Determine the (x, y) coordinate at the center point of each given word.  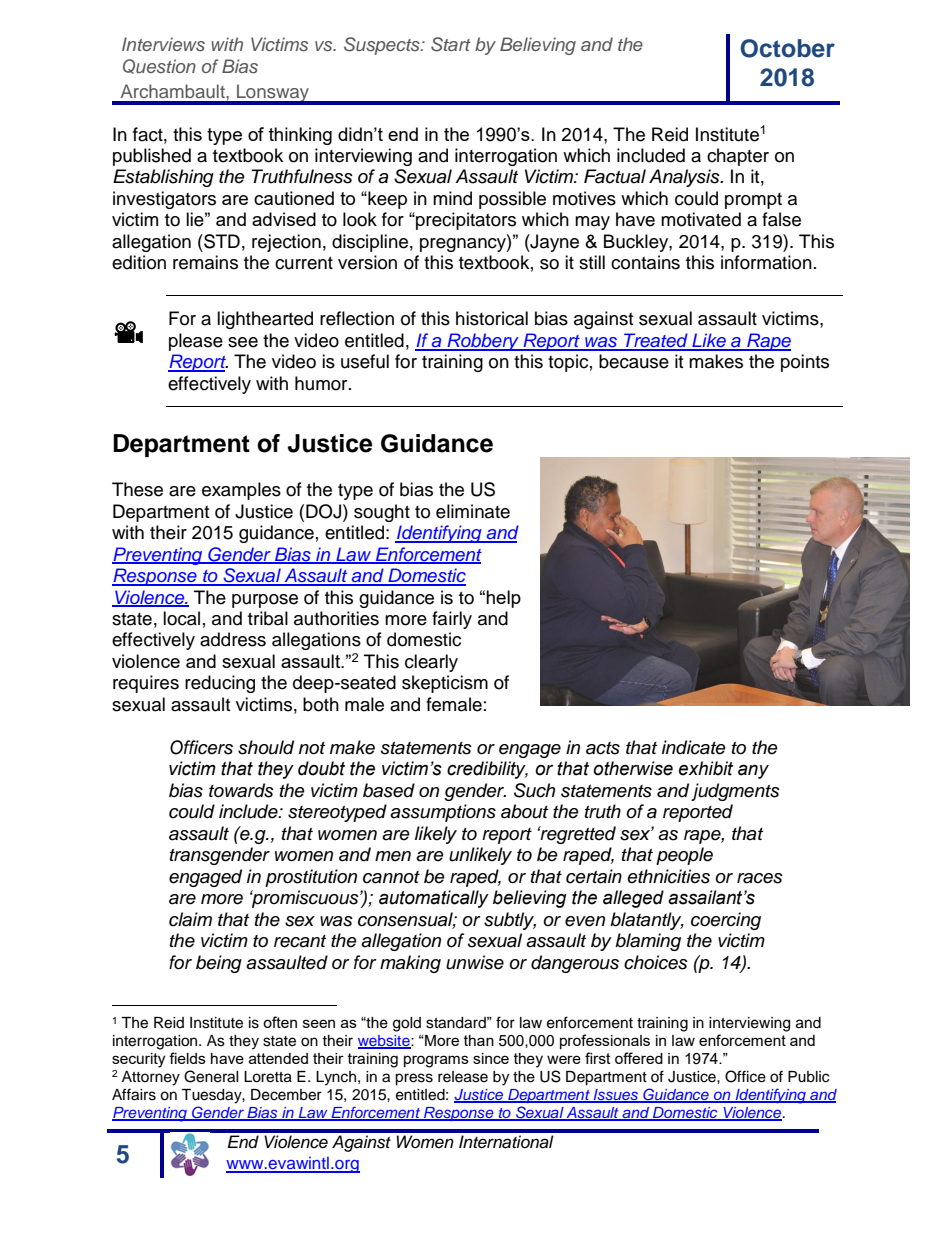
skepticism (445, 684)
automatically (434, 899)
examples (241, 491)
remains (205, 262)
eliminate (473, 511)
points (805, 363)
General (211, 1076)
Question (159, 66)
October (787, 48)
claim (190, 919)
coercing (726, 921)
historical (492, 318)
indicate (694, 747)
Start (451, 44)
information (766, 262)
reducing (220, 684)
